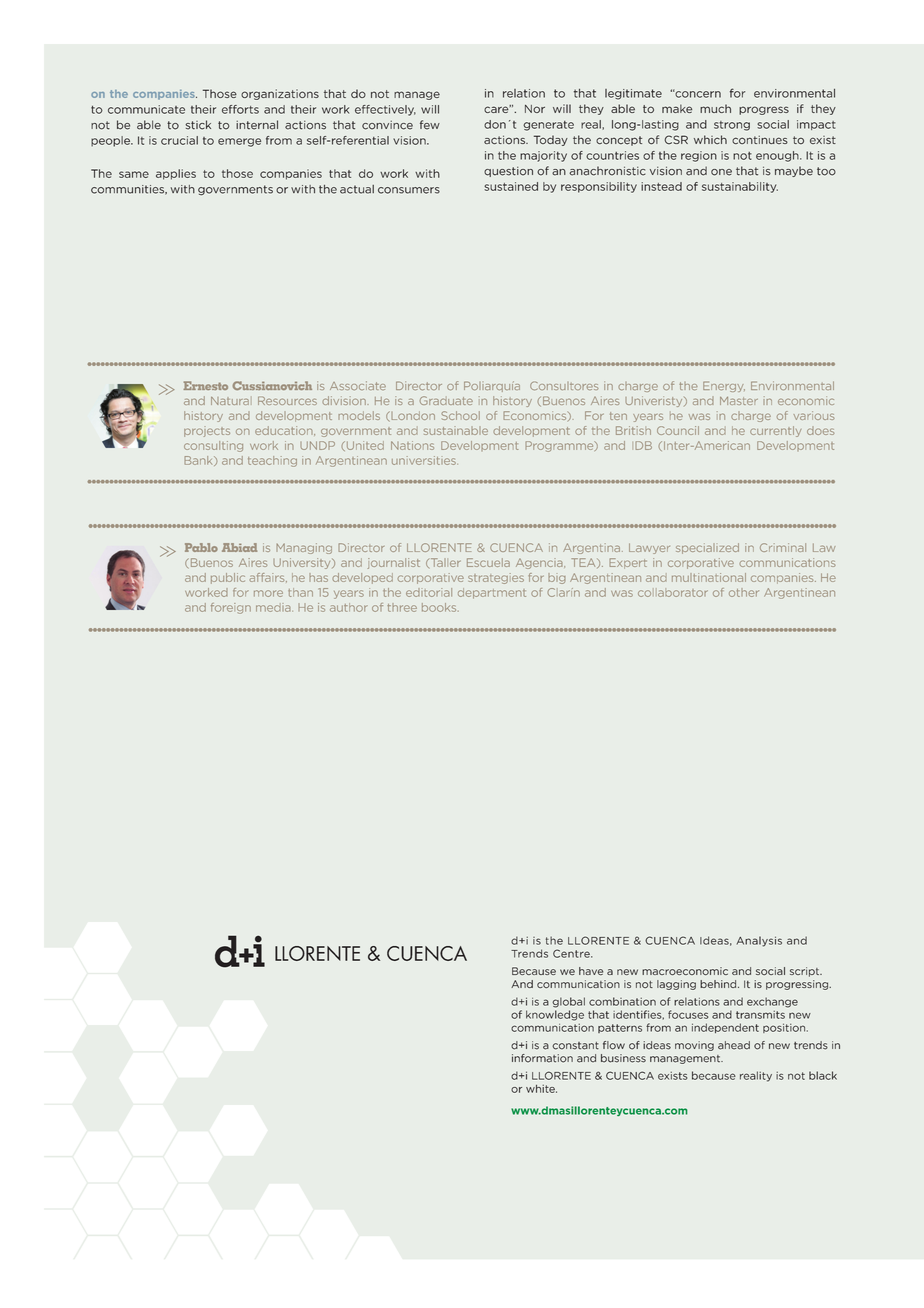 The height and width of the document is (1308, 924). Describe the element at coordinates (591, 971) in the document. I see `have` at that location.
